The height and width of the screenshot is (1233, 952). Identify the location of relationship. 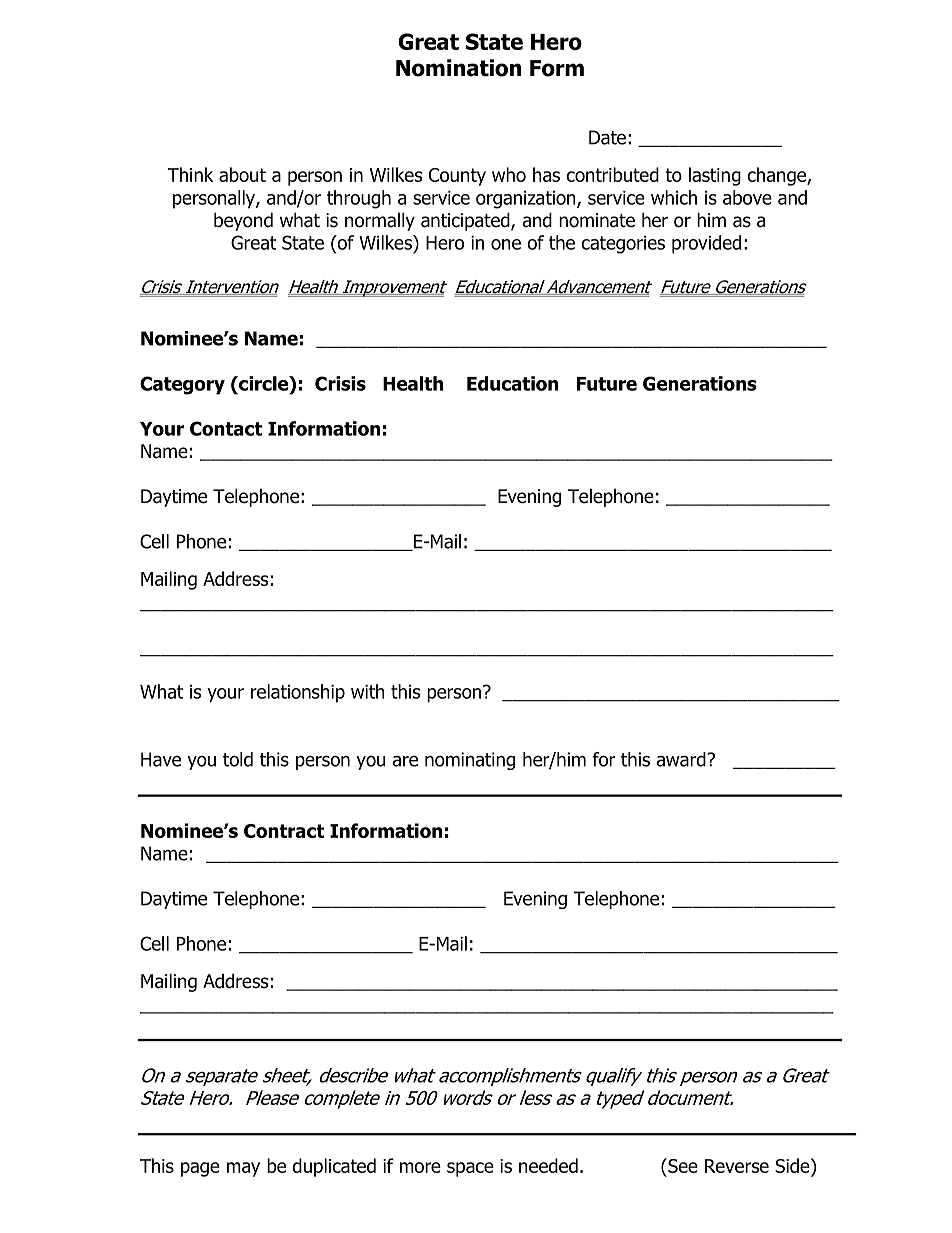
(298, 693).
